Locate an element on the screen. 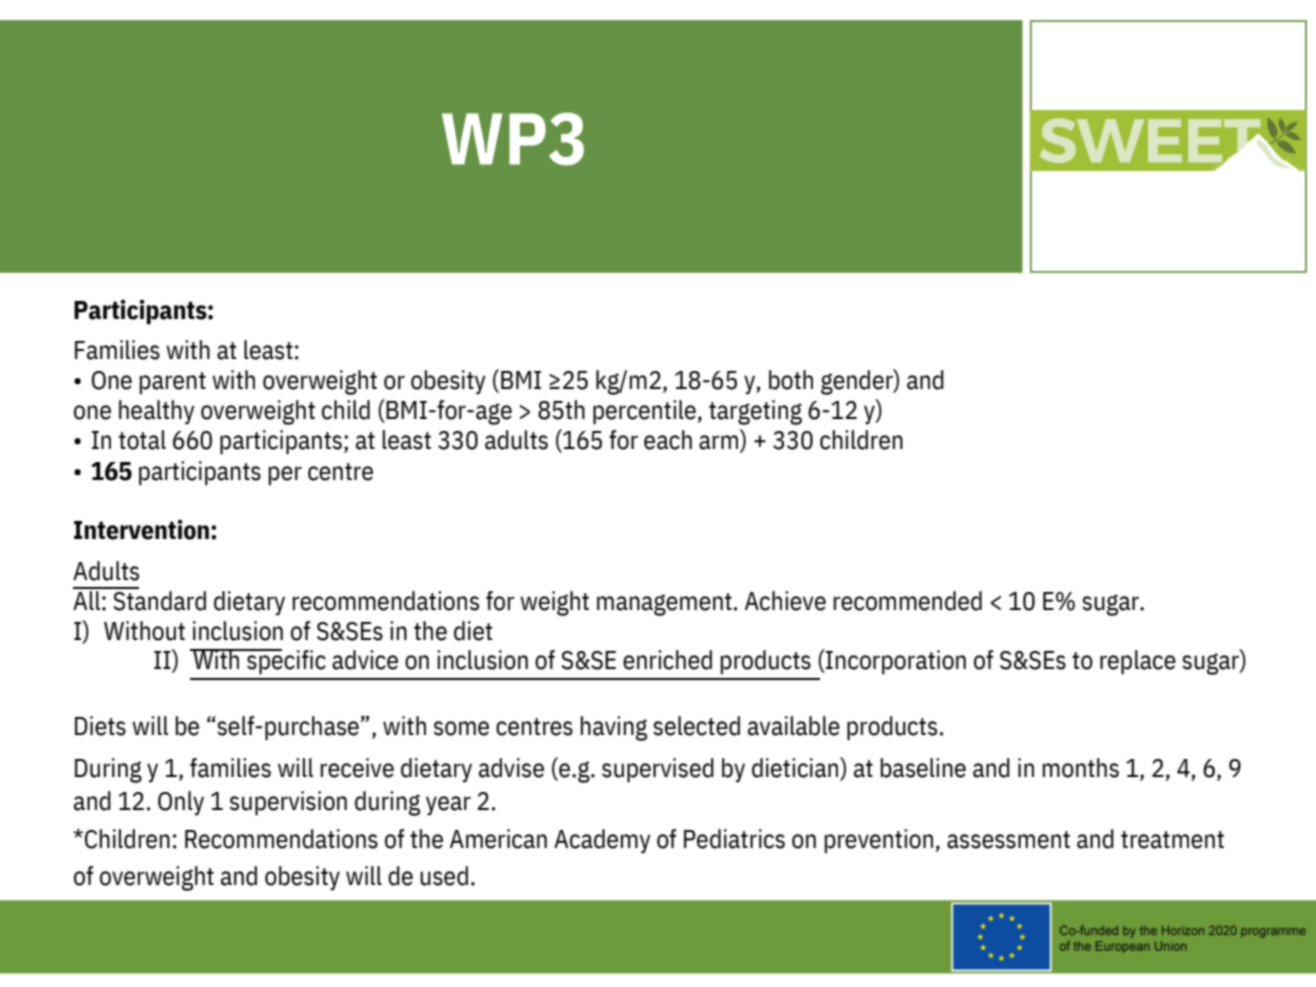 The image size is (1316, 987). specific is located at coordinates (285, 662).
